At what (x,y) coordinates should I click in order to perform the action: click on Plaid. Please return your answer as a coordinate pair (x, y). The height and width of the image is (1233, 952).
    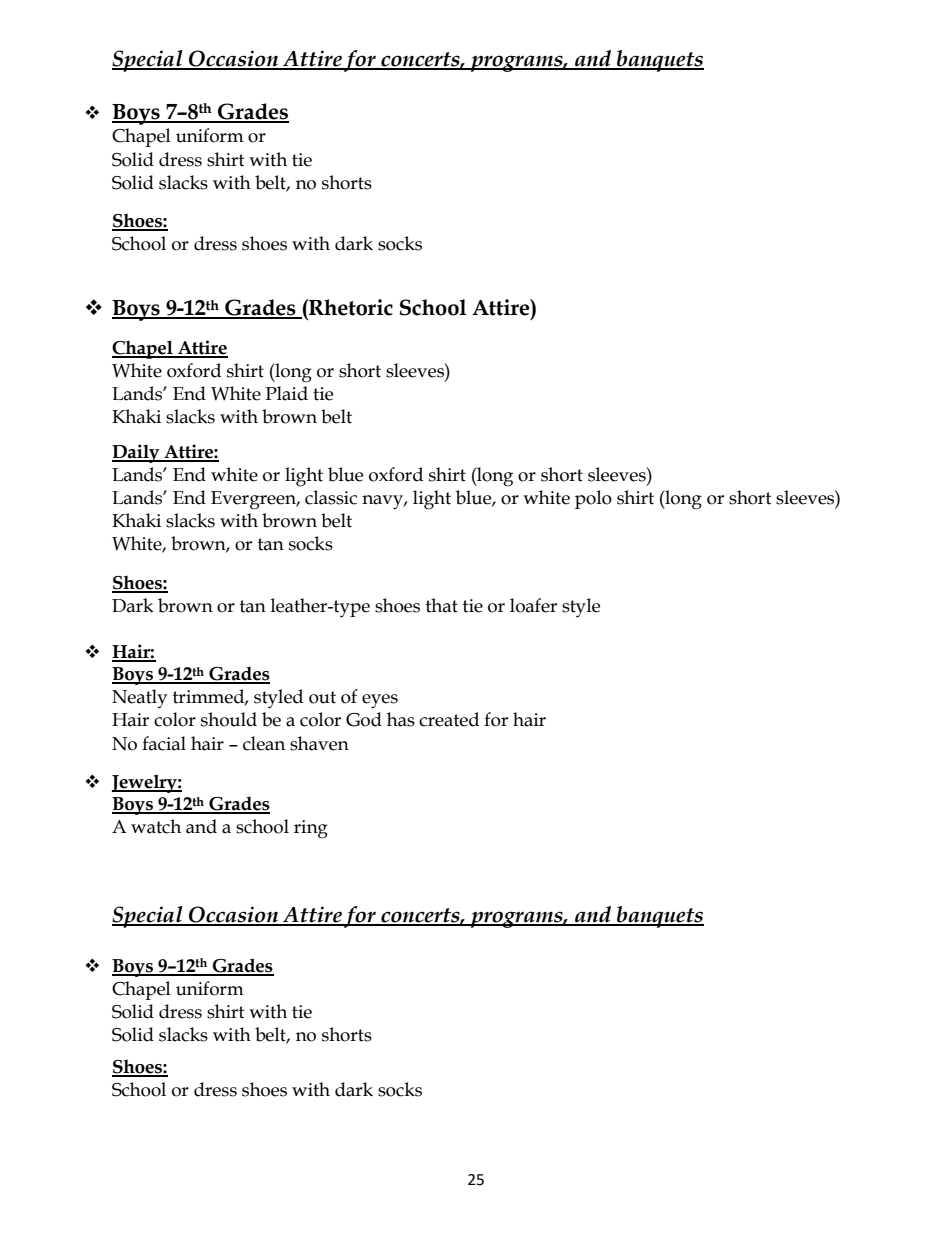
    Looking at the image, I should click on (286, 393).
